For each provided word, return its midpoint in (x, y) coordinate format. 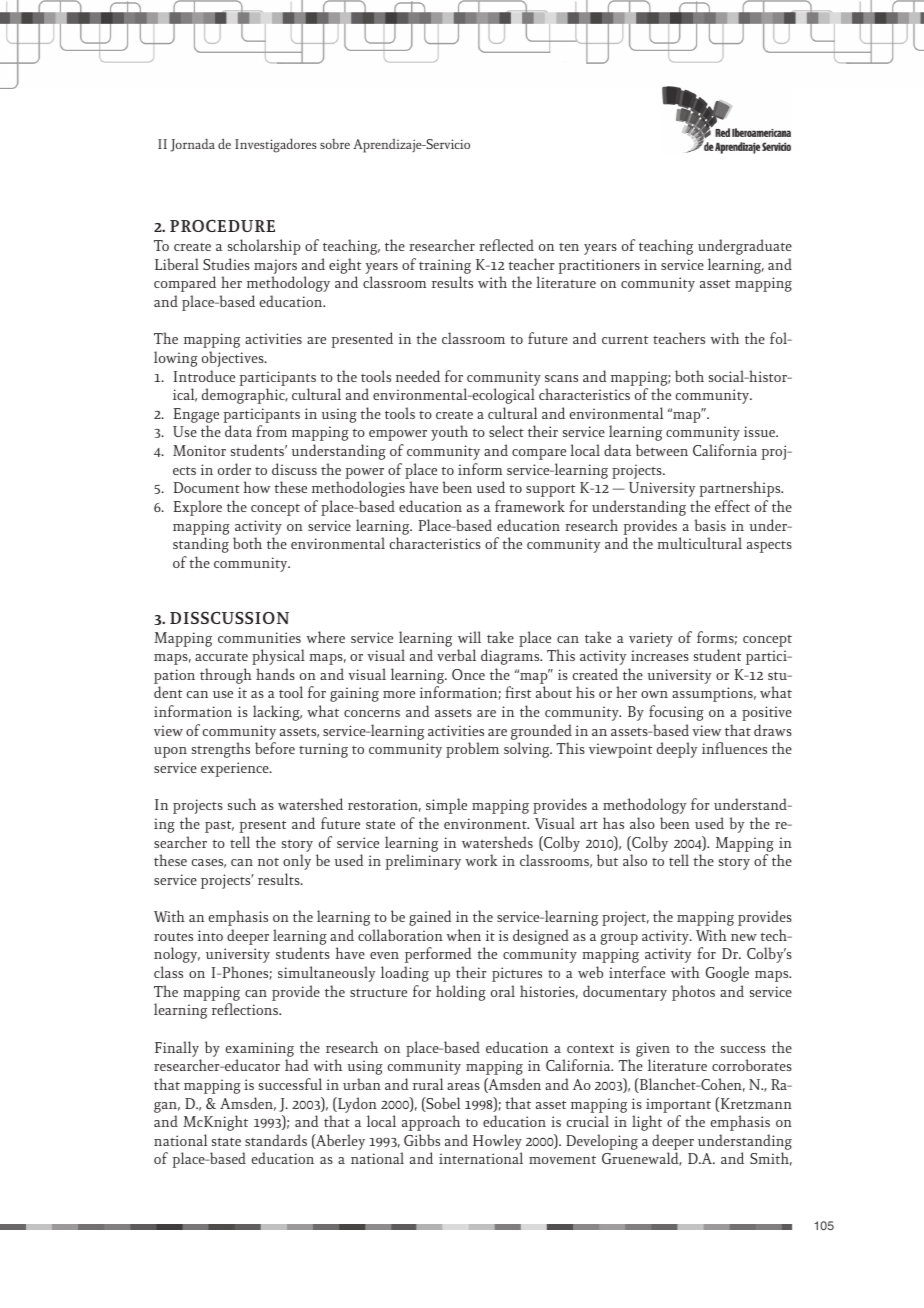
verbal (456, 655)
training (445, 266)
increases (660, 655)
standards (276, 1140)
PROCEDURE (222, 226)
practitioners (599, 266)
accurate (221, 656)
